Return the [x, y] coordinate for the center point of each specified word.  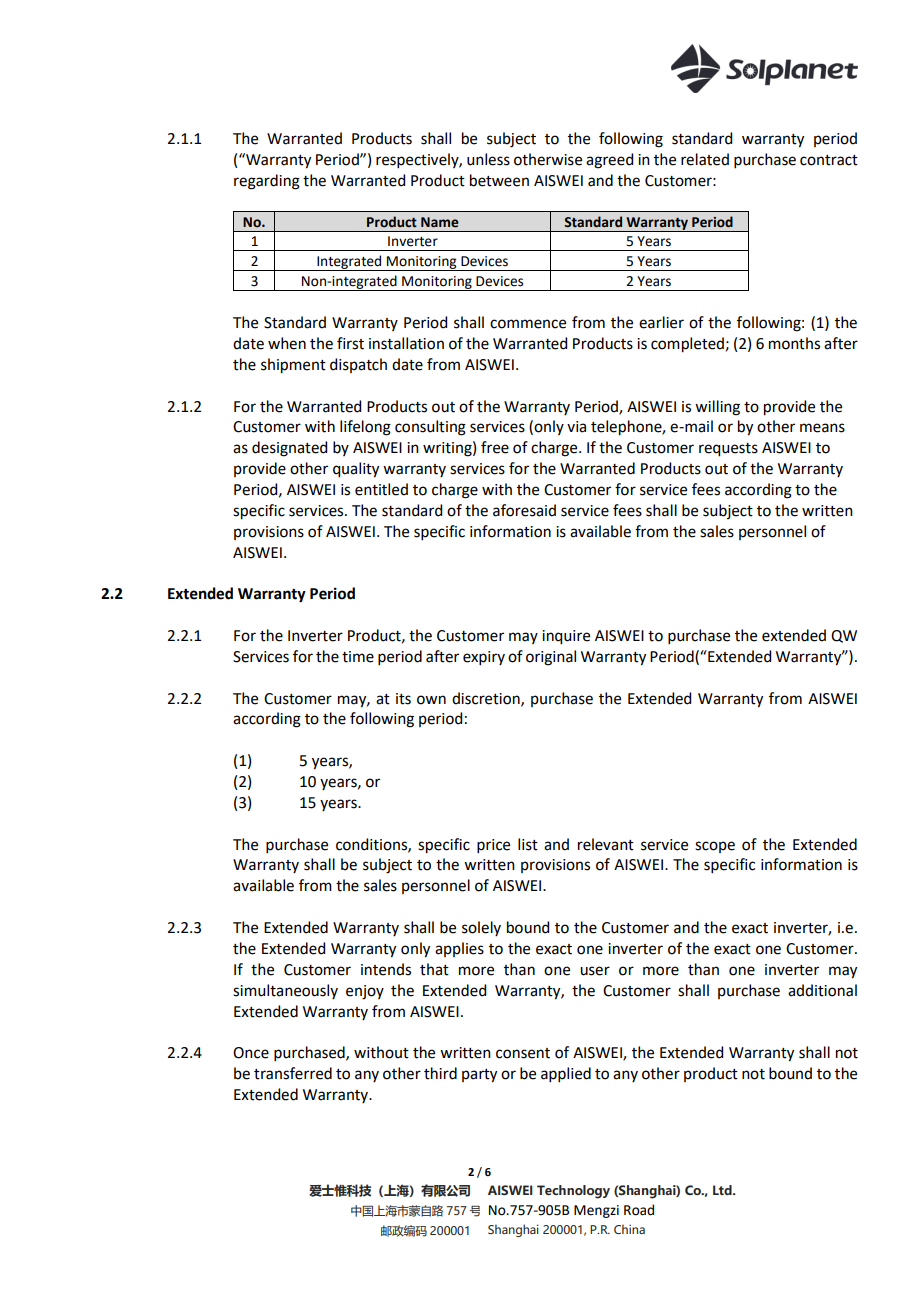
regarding [267, 182]
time [358, 657]
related [705, 159]
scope [715, 847]
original [551, 658]
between [499, 180]
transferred [293, 1073]
